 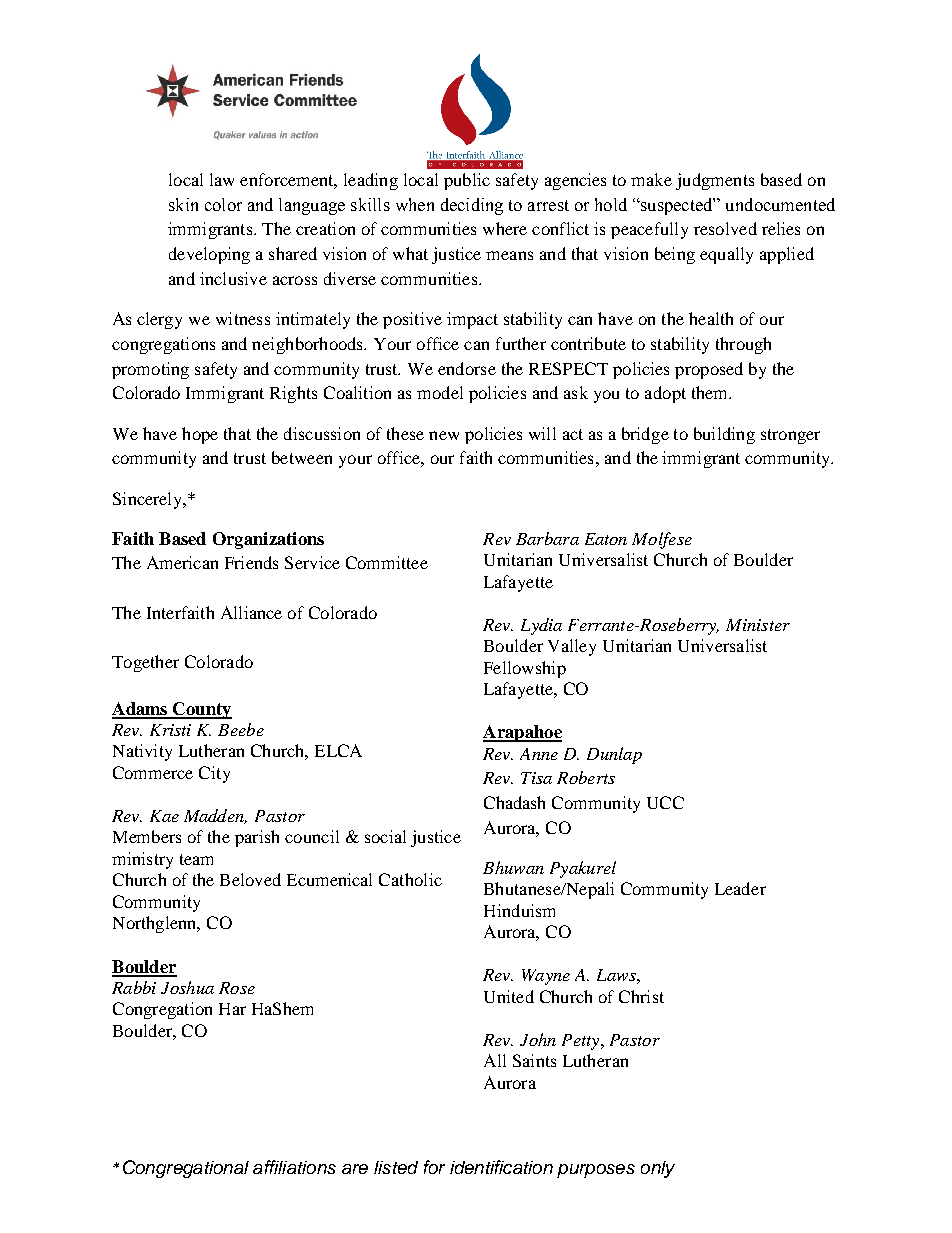 I want to click on affiliations, so click(x=294, y=1167).
